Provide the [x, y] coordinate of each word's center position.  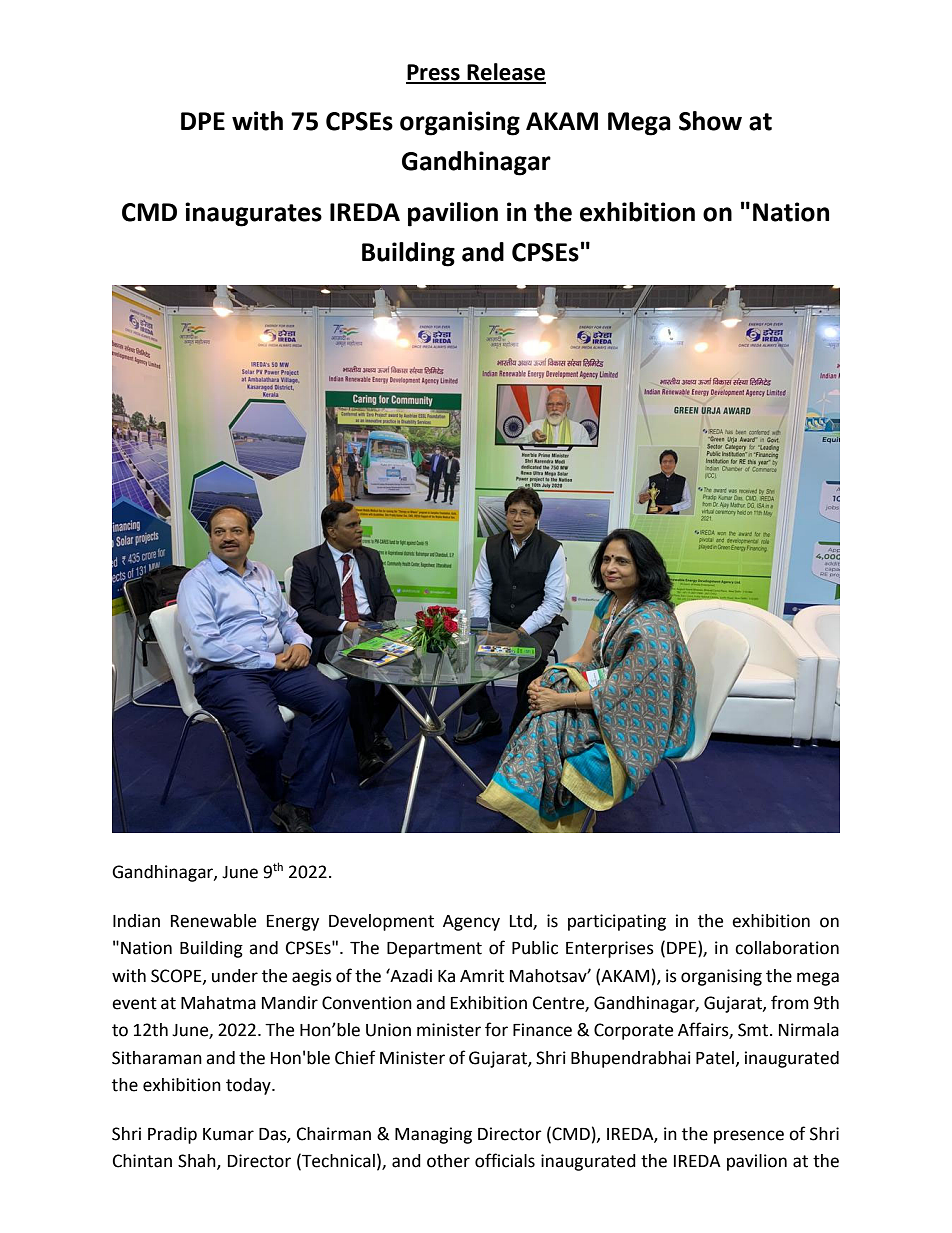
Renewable [213, 921]
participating [617, 922]
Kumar [228, 1134]
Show [710, 121]
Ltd [522, 922]
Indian [136, 921]
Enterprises [610, 949]
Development [381, 922]
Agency [471, 923]
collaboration [787, 948]
